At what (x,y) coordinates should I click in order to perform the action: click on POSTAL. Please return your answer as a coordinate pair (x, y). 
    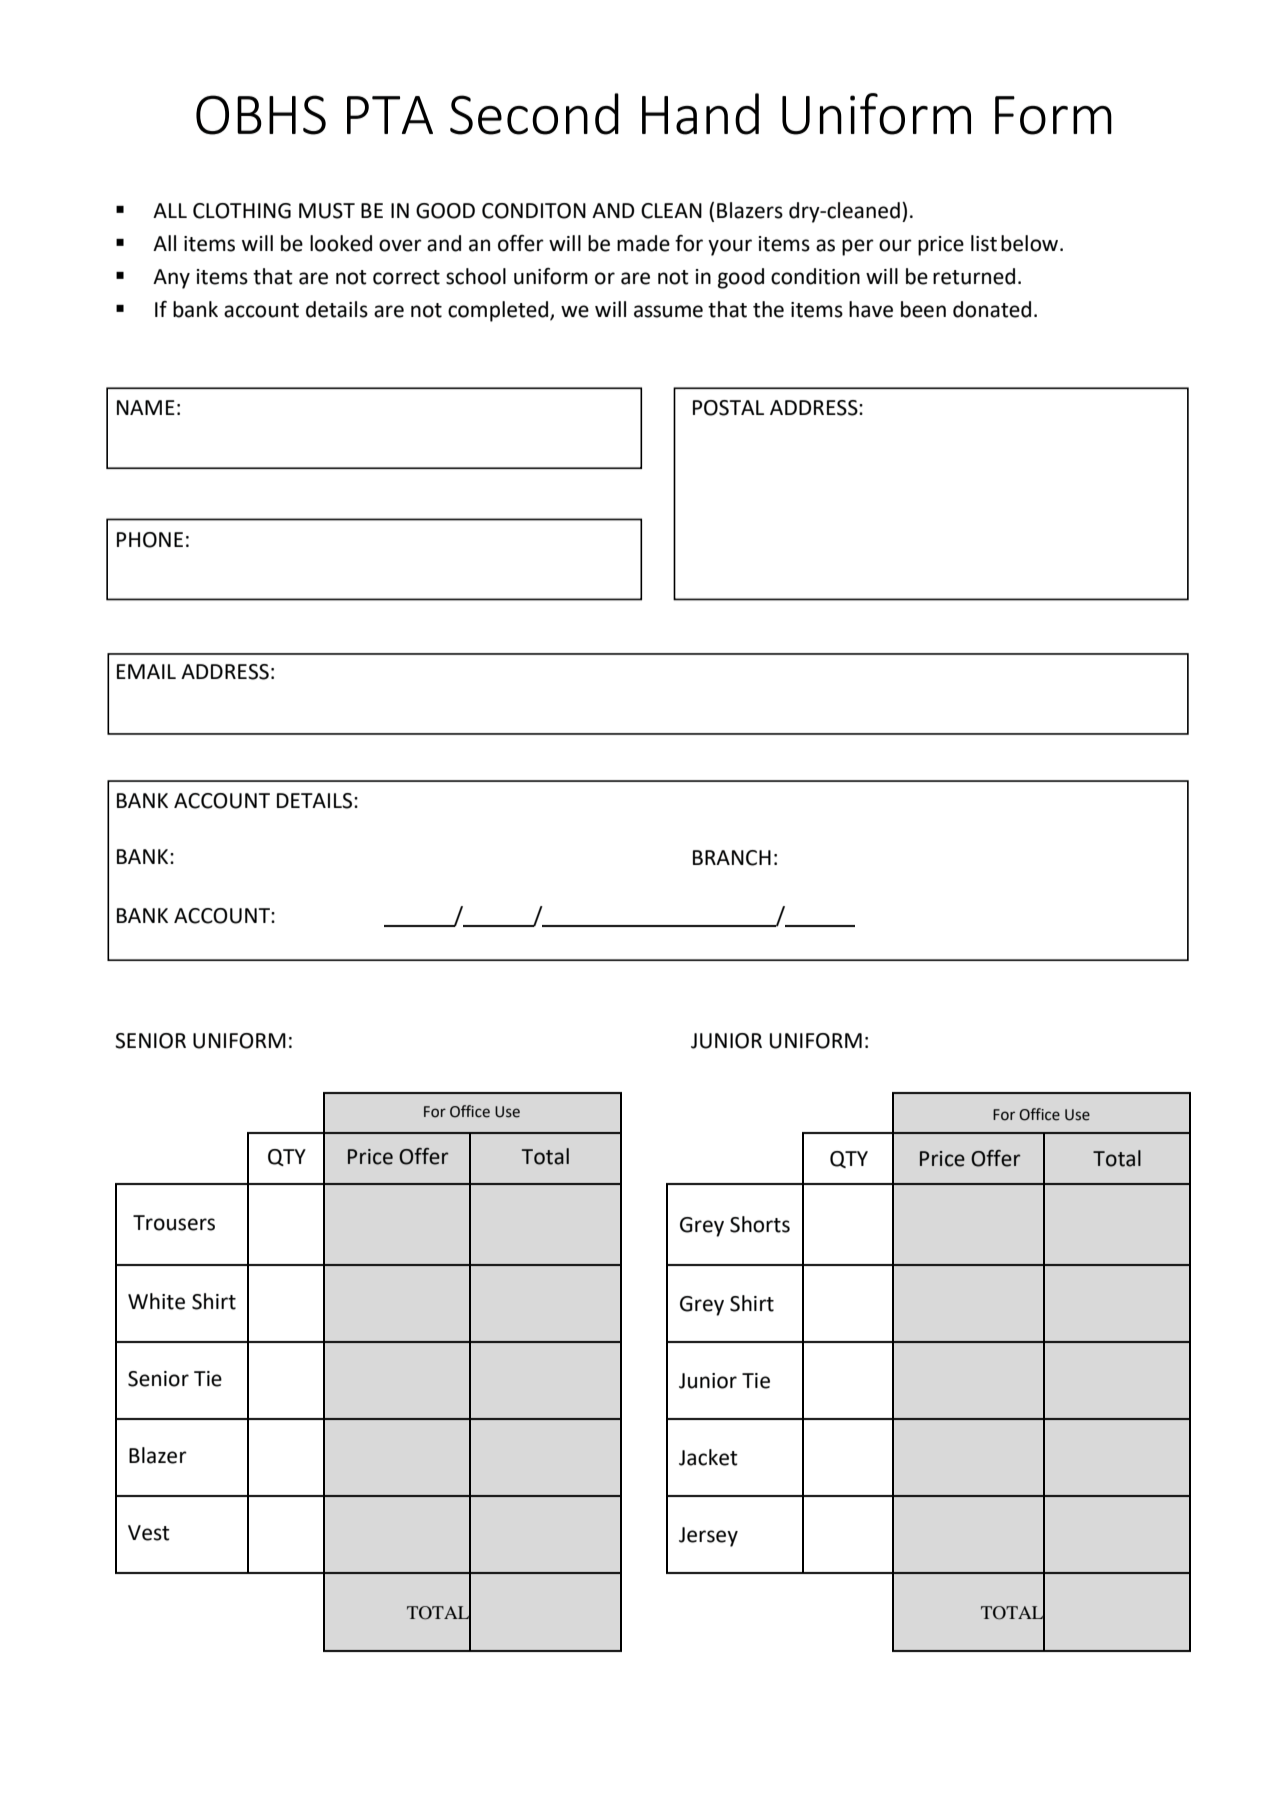
    Looking at the image, I should click on (728, 408).
